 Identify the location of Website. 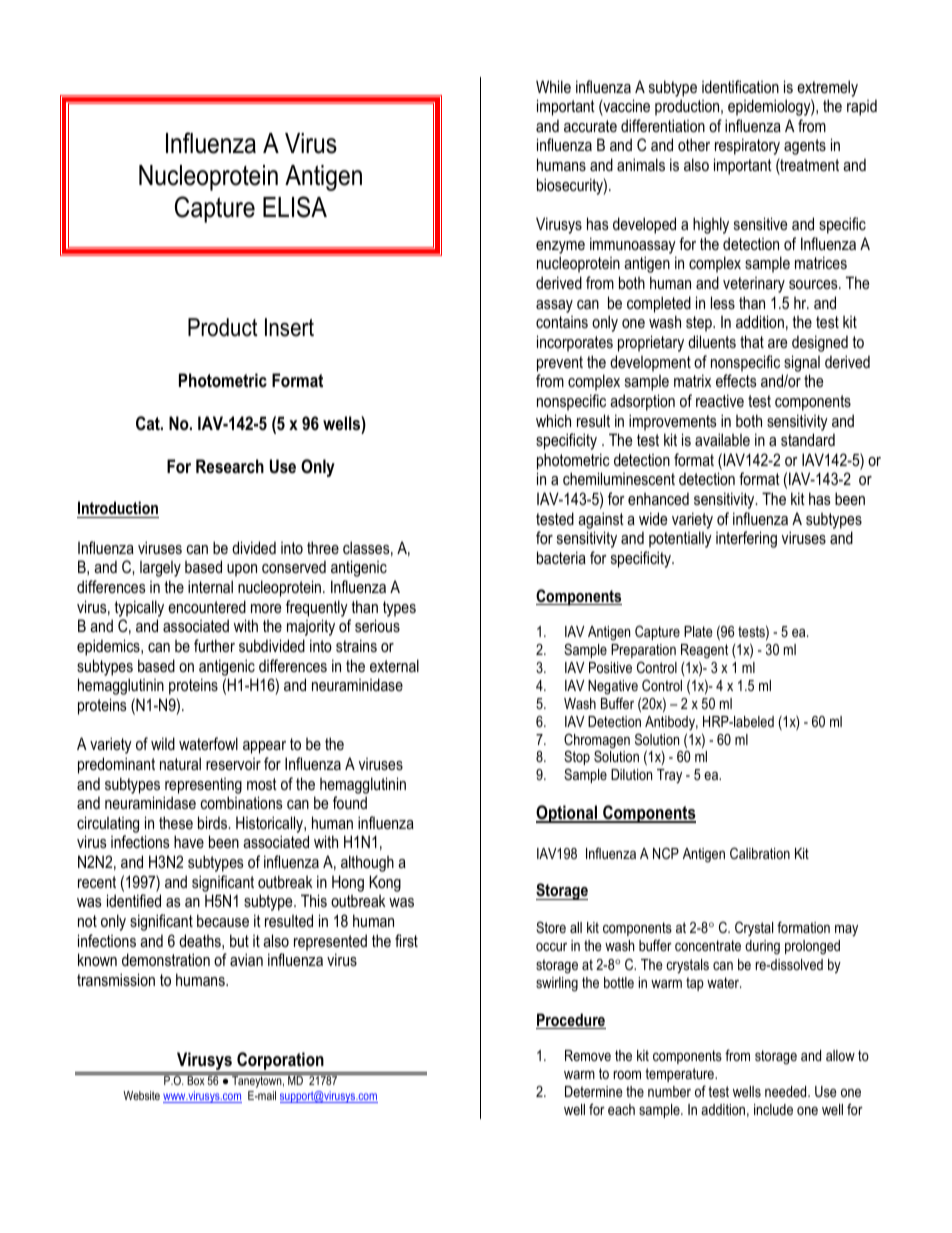
(141, 1095).
